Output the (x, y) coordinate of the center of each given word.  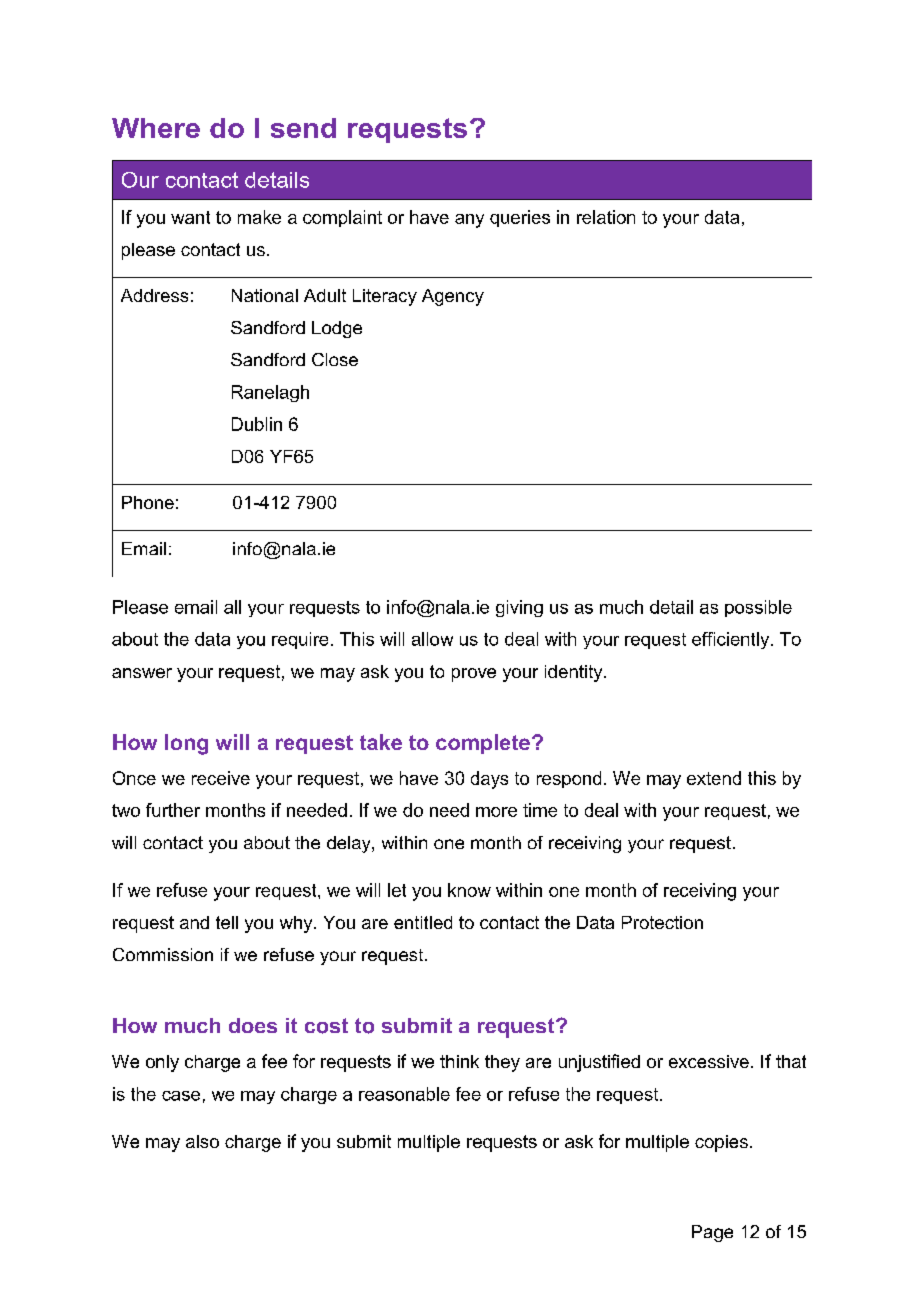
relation (606, 217)
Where (156, 128)
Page (712, 1233)
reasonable (404, 1094)
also (202, 1141)
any (469, 221)
